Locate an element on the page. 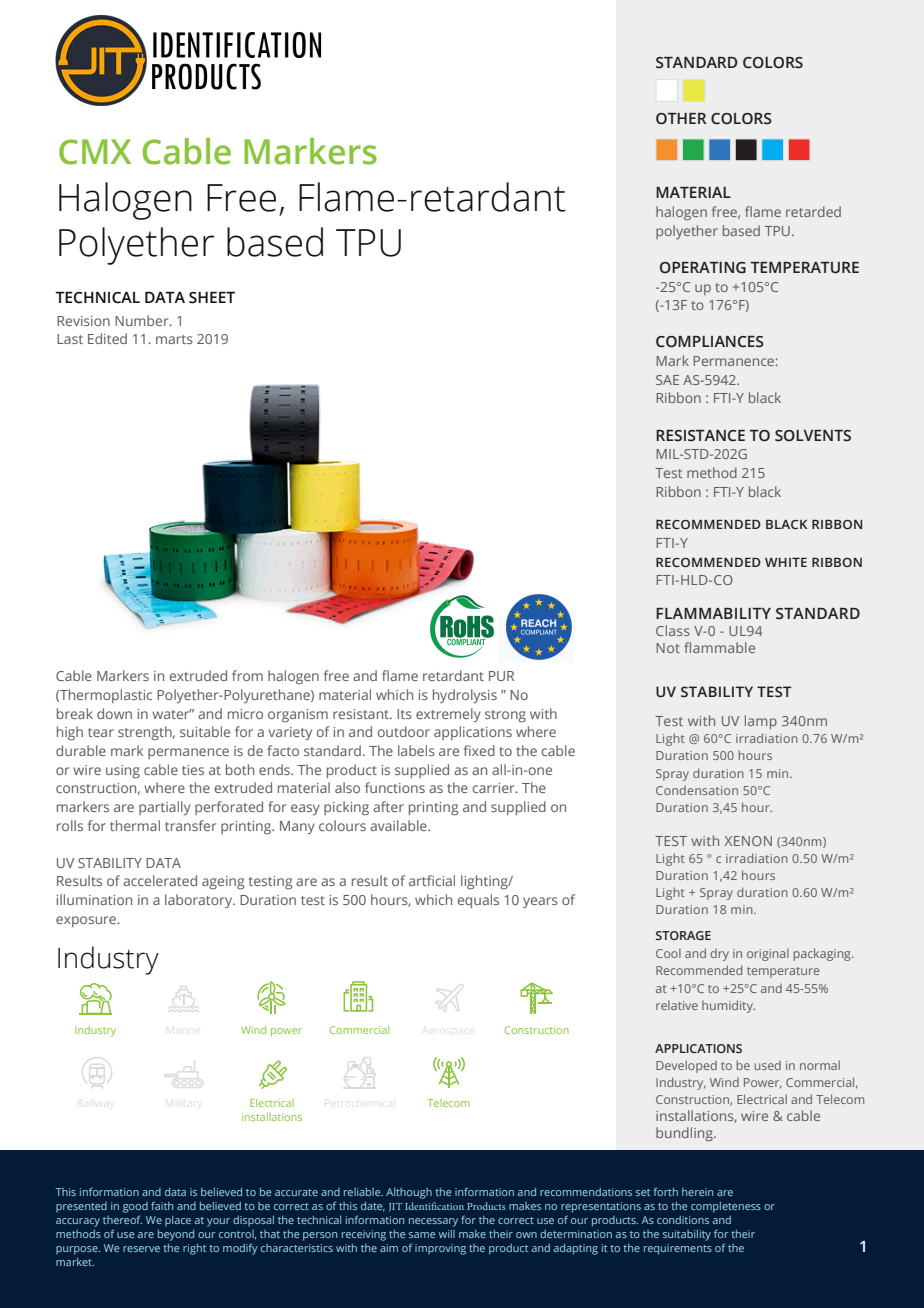 This page has height=1308, width=924. equals is located at coordinates (478, 901).
